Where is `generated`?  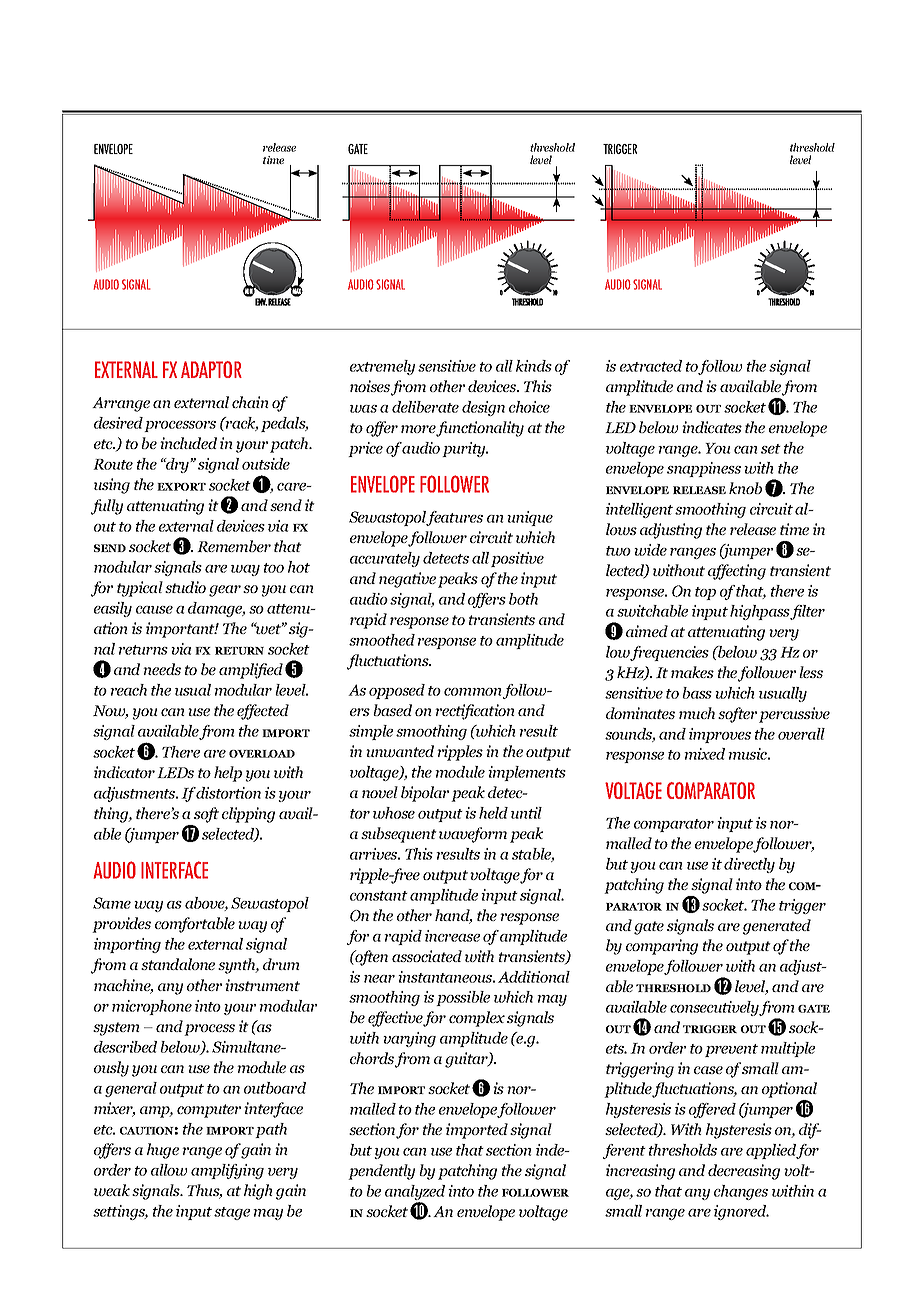
generated is located at coordinates (777, 927).
